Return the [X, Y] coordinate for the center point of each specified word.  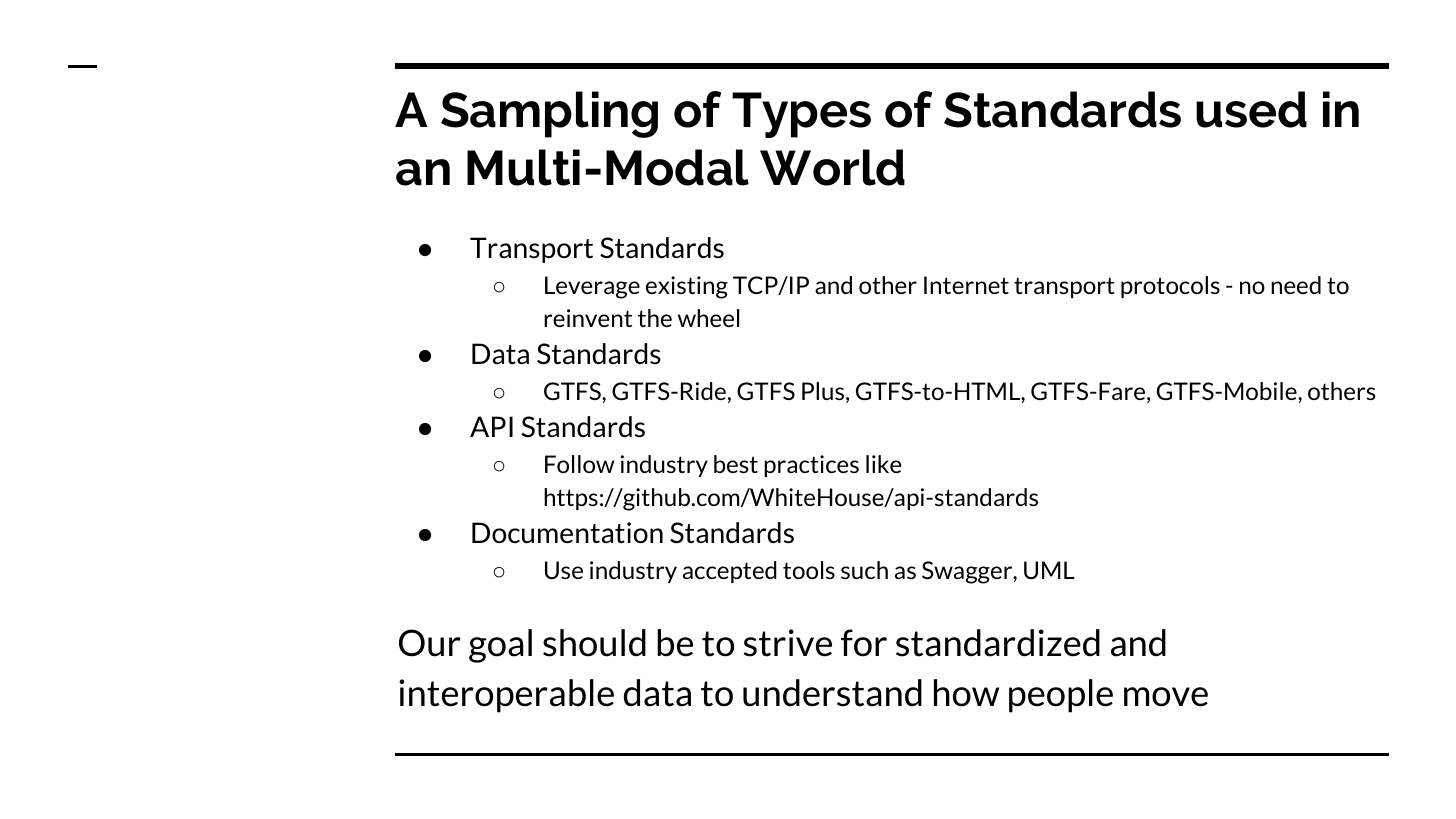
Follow [579, 464]
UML [1049, 570]
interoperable [506, 696]
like [884, 464]
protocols [1170, 287]
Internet [966, 285]
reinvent [588, 318]
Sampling [549, 114]
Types [801, 115]
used [1251, 109]
